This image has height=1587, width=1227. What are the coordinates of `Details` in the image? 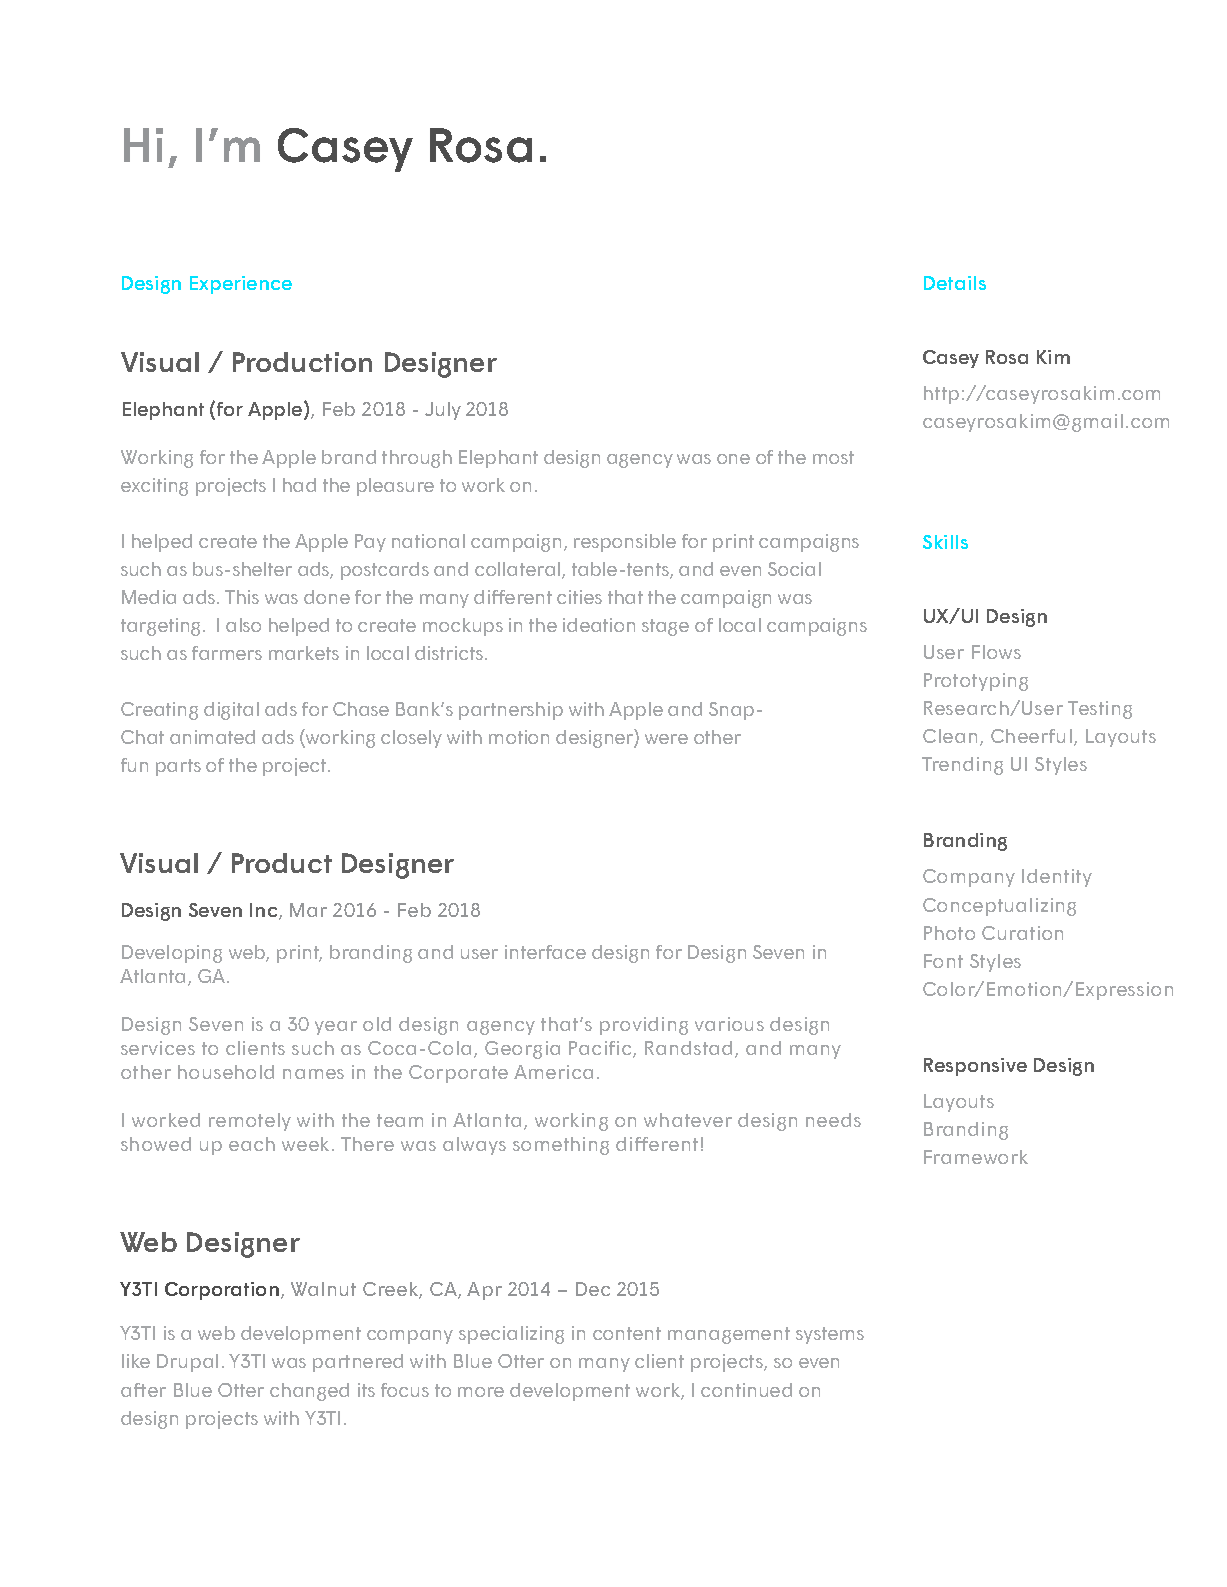 It's located at (955, 283).
